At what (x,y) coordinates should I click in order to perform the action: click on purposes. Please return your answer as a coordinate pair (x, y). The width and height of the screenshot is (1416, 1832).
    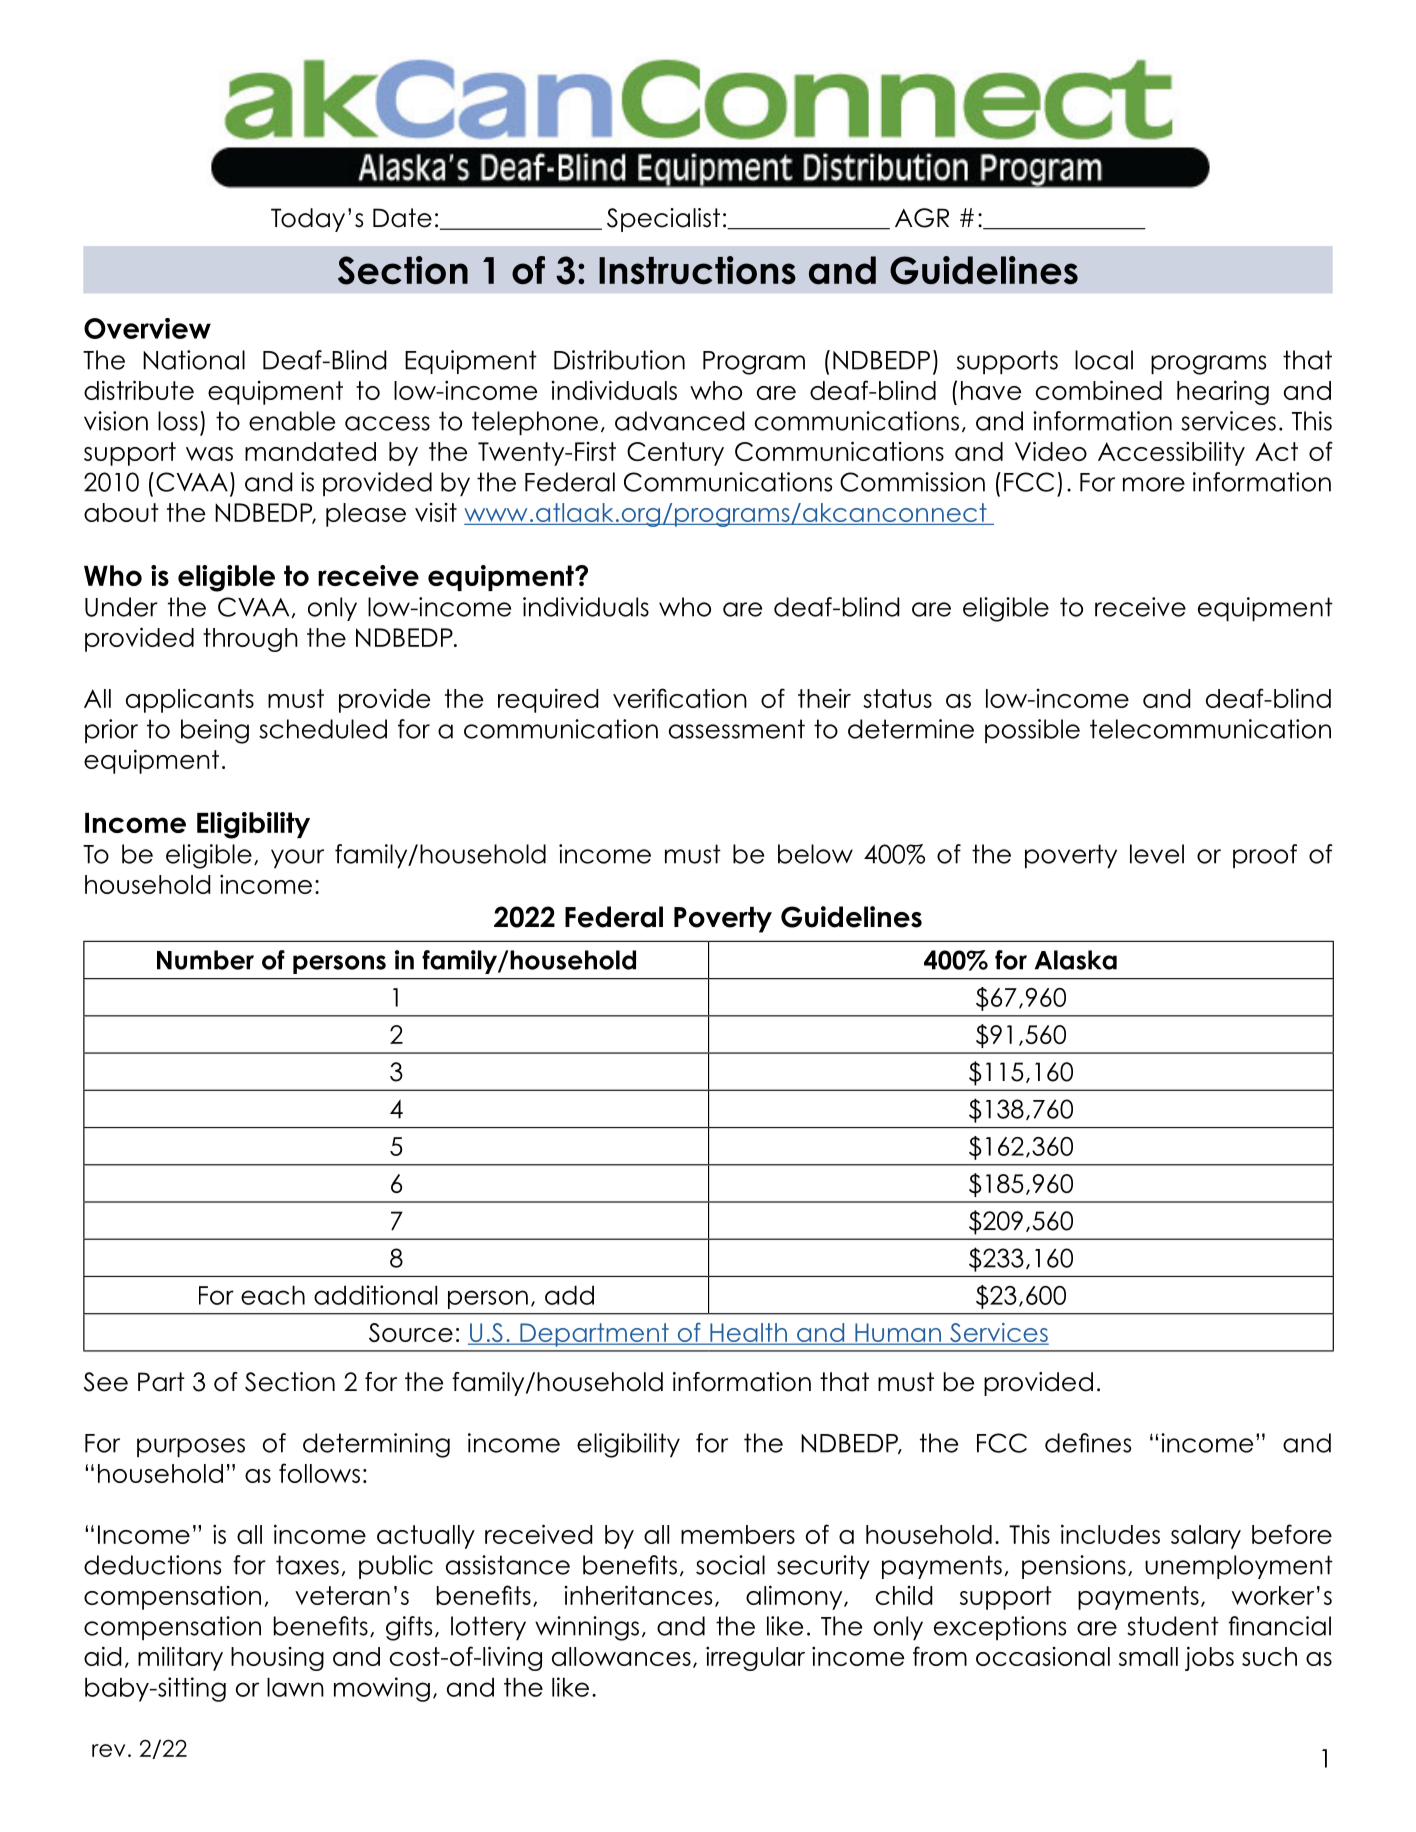
    Looking at the image, I should click on (191, 1447).
